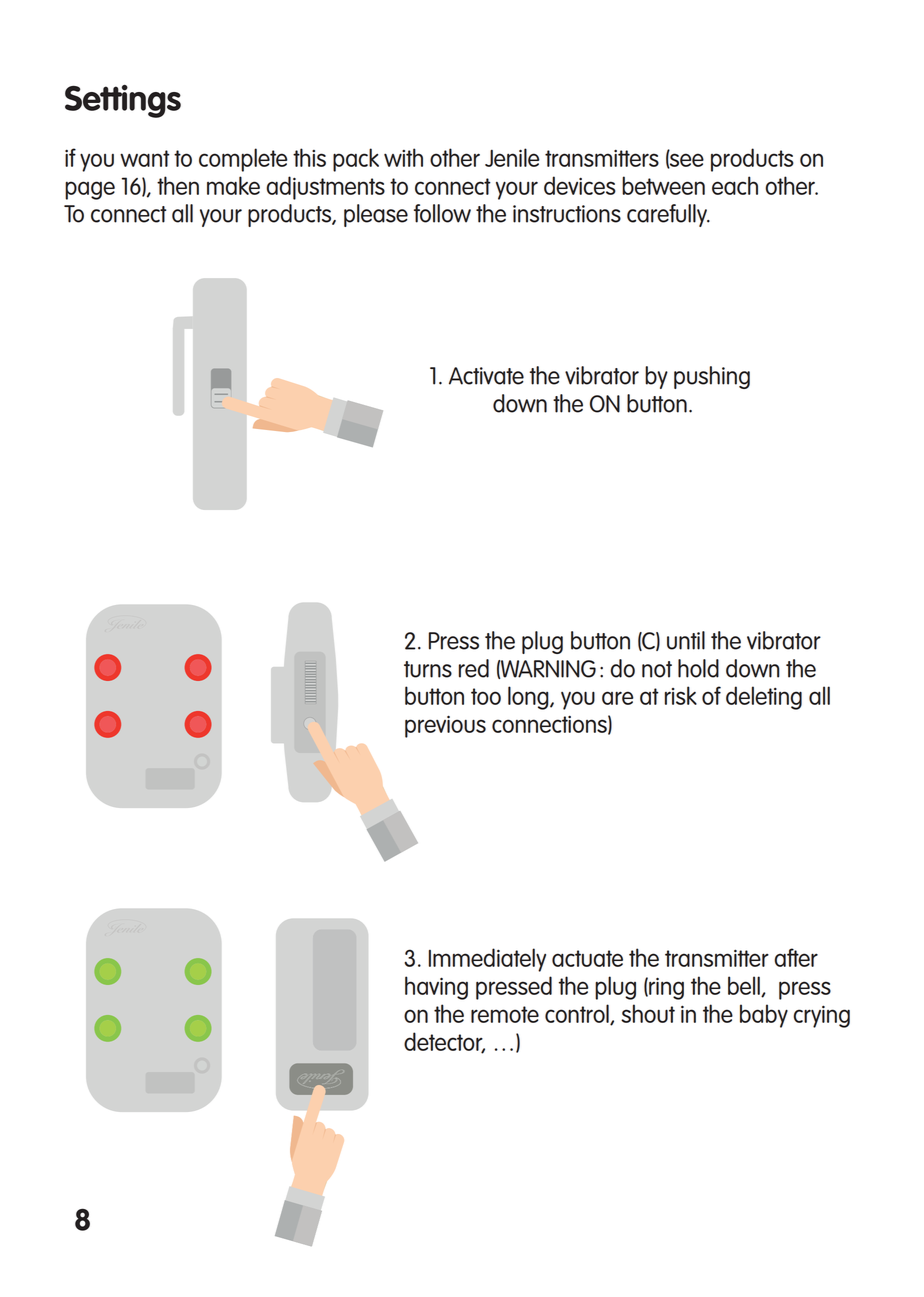 The image size is (924, 1297). Describe the element at coordinates (764, 1016) in the screenshot. I see `baby` at that location.
